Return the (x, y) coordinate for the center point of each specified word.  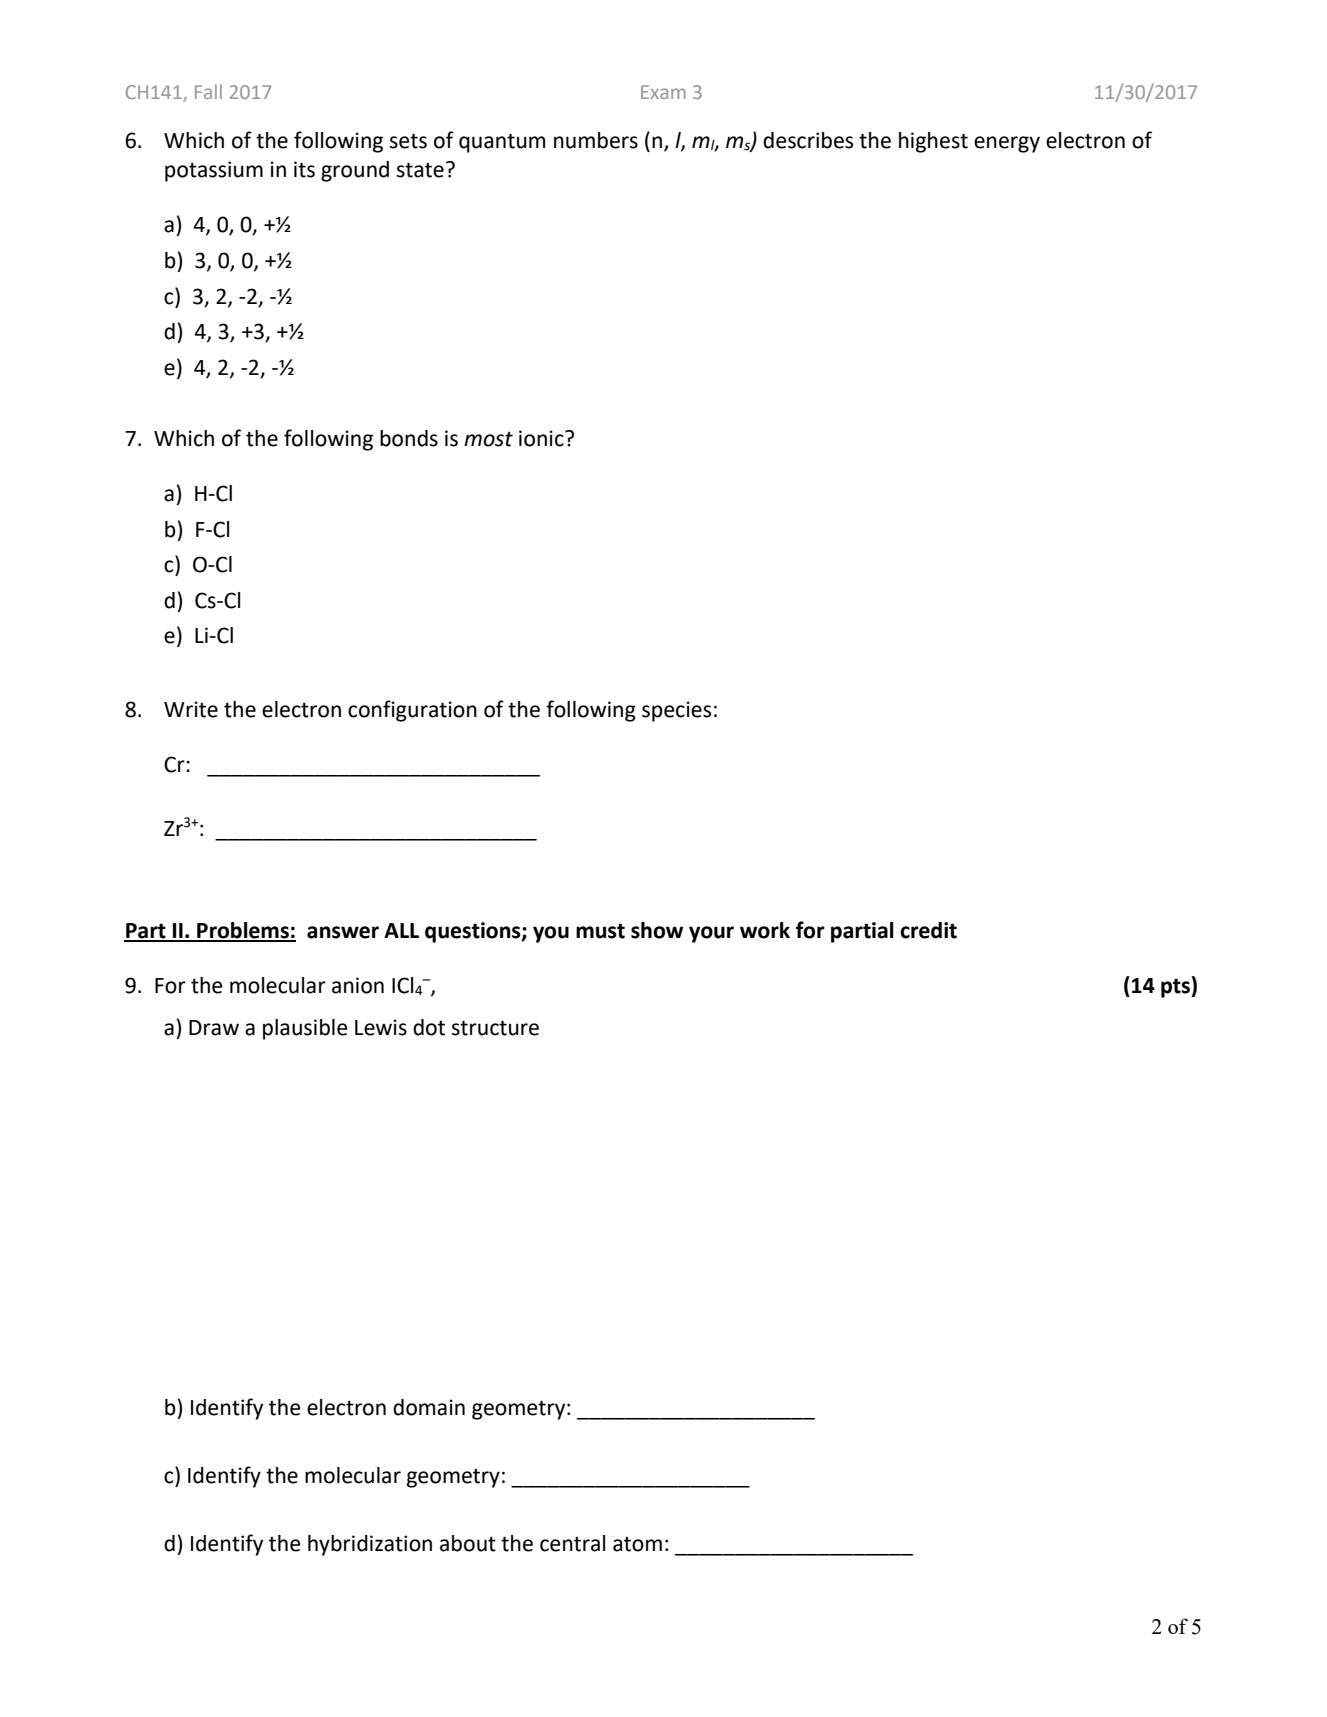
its (304, 169)
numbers (596, 140)
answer (343, 932)
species (676, 711)
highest (933, 142)
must (600, 931)
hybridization (370, 1545)
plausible (305, 1029)
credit (928, 930)
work (765, 930)
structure (495, 1028)
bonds (409, 438)
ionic (542, 438)
